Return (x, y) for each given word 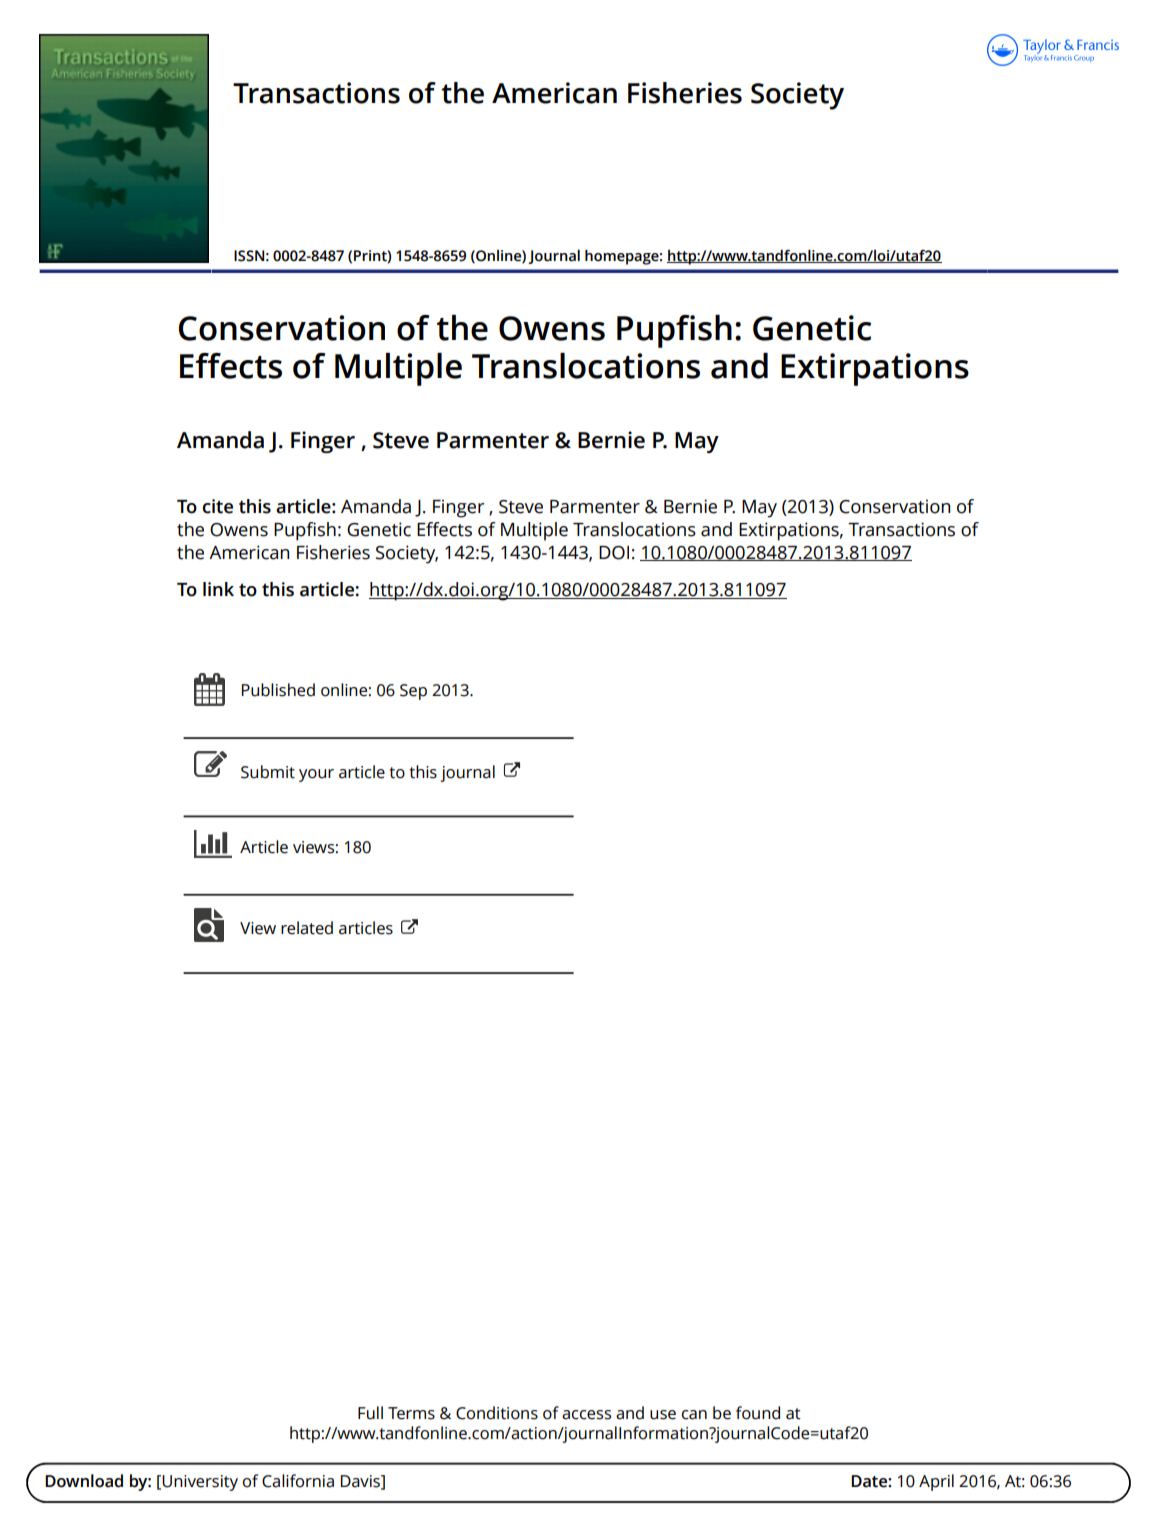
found (758, 1413)
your (316, 775)
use (663, 1415)
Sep (413, 692)
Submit (268, 772)
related (307, 928)
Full (370, 1413)
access (586, 1415)
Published (278, 690)
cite (218, 506)
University (200, 1483)
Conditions (497, 1413)
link (218, 589)
